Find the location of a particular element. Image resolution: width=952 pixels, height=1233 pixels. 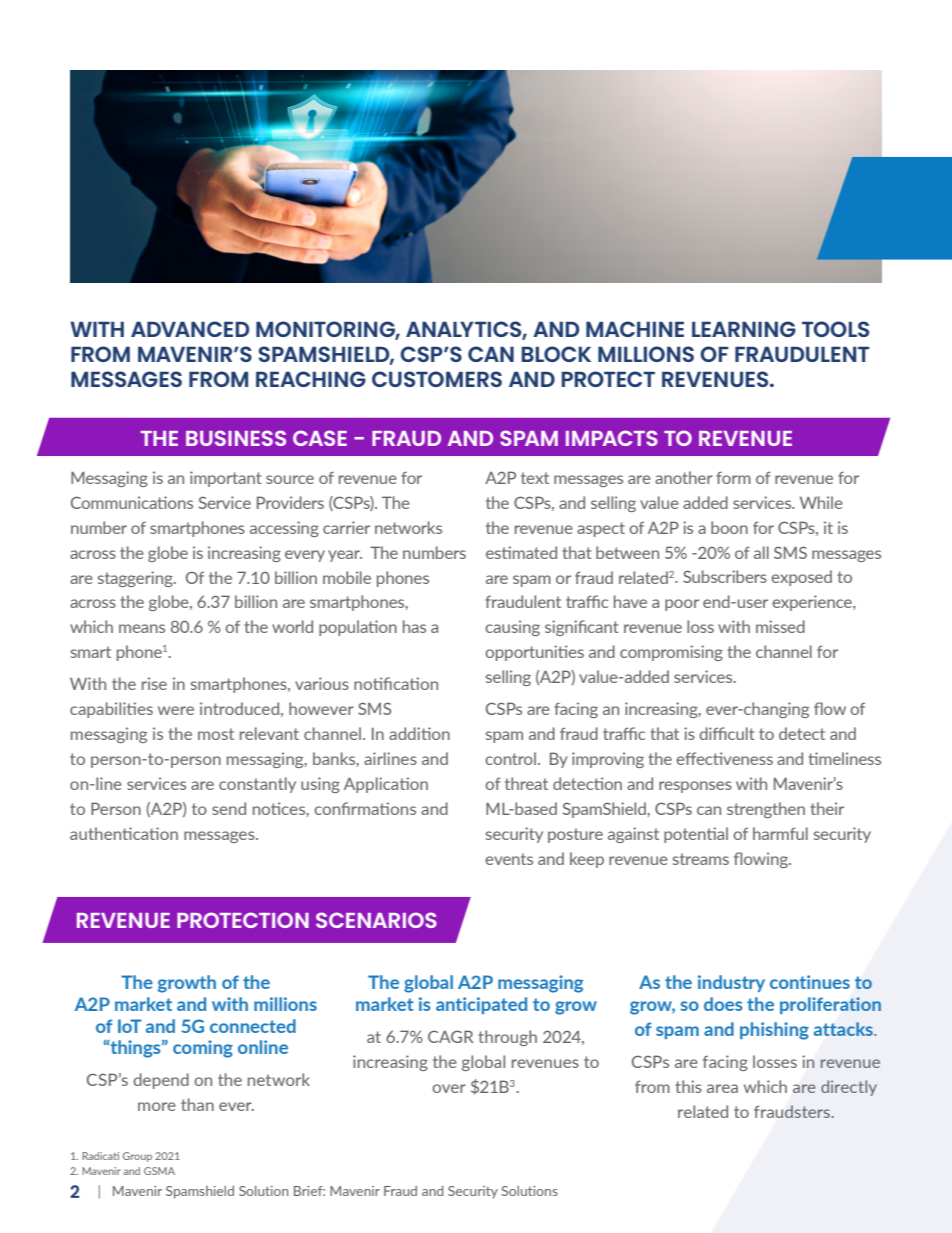

authentication is located at coordinates (124, 833).
